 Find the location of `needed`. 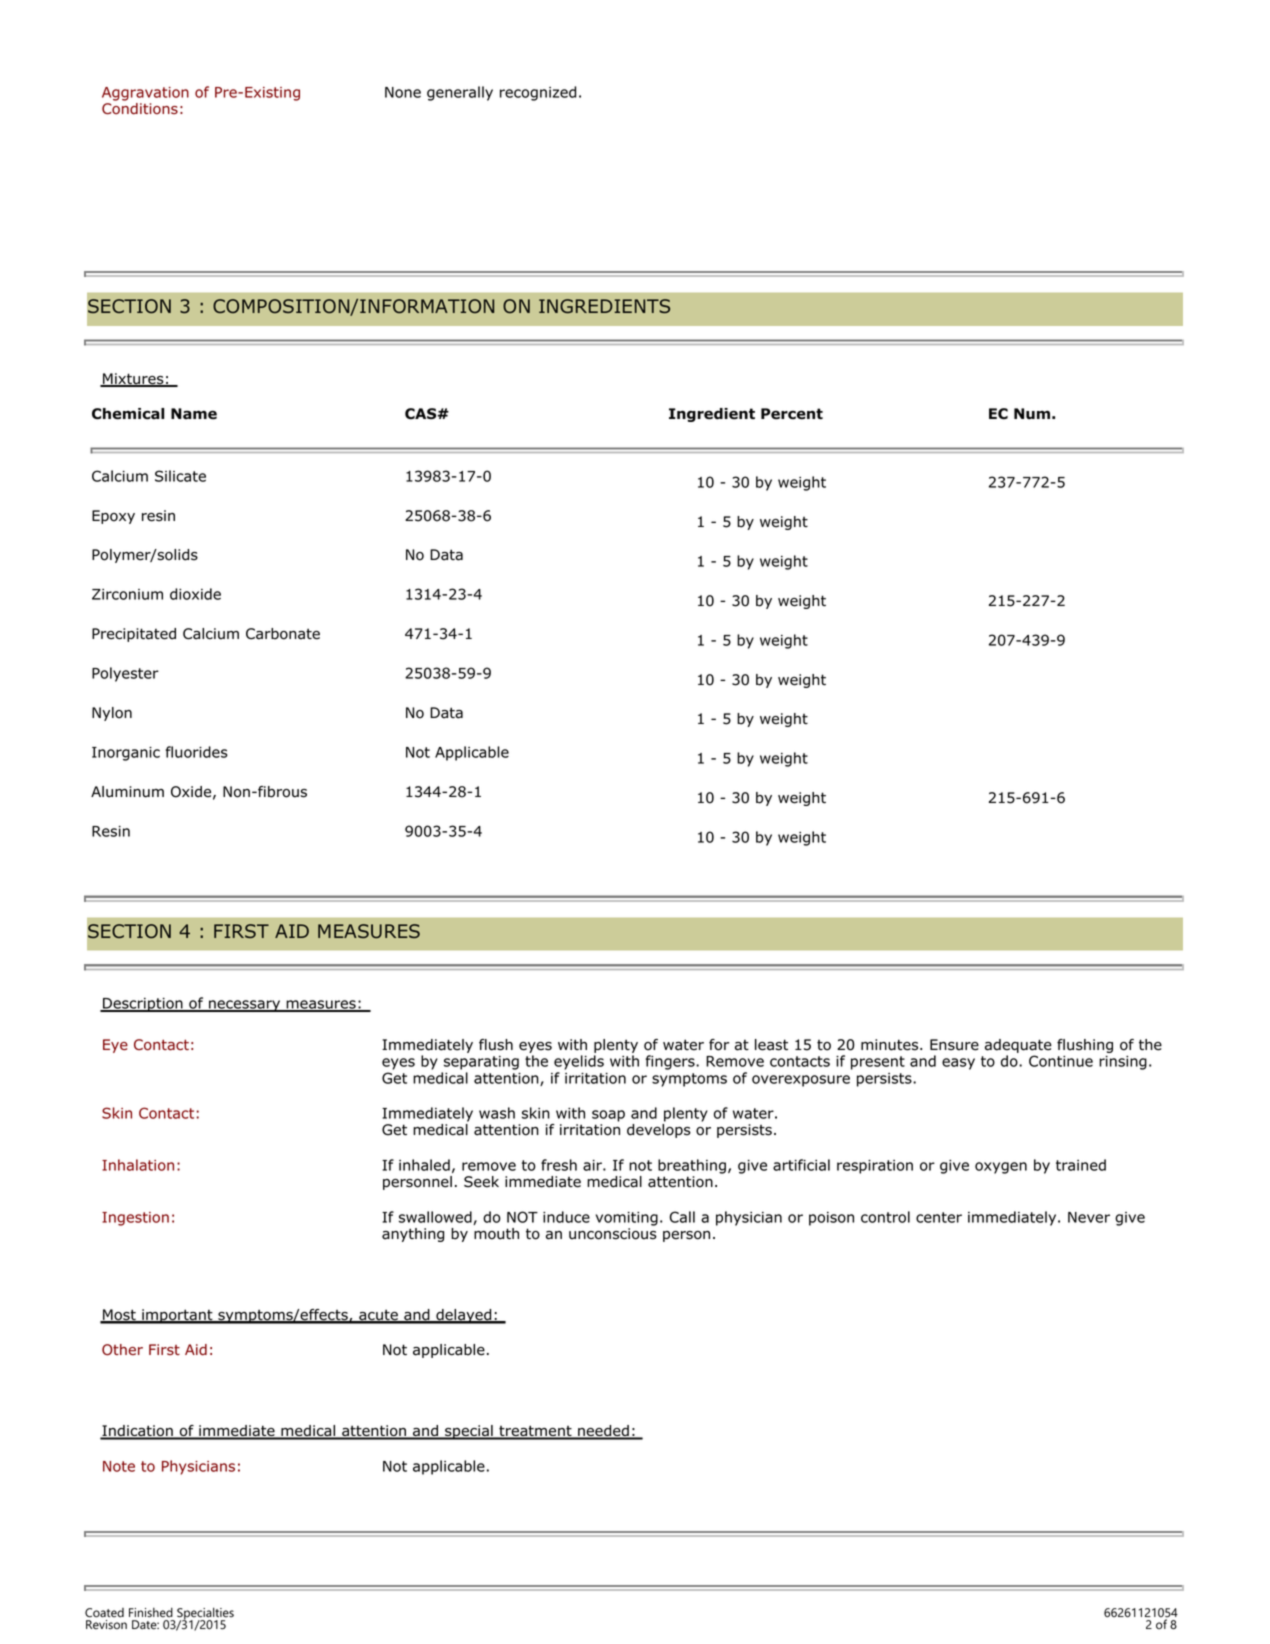

needed is located at coordinates (603, 1432).
